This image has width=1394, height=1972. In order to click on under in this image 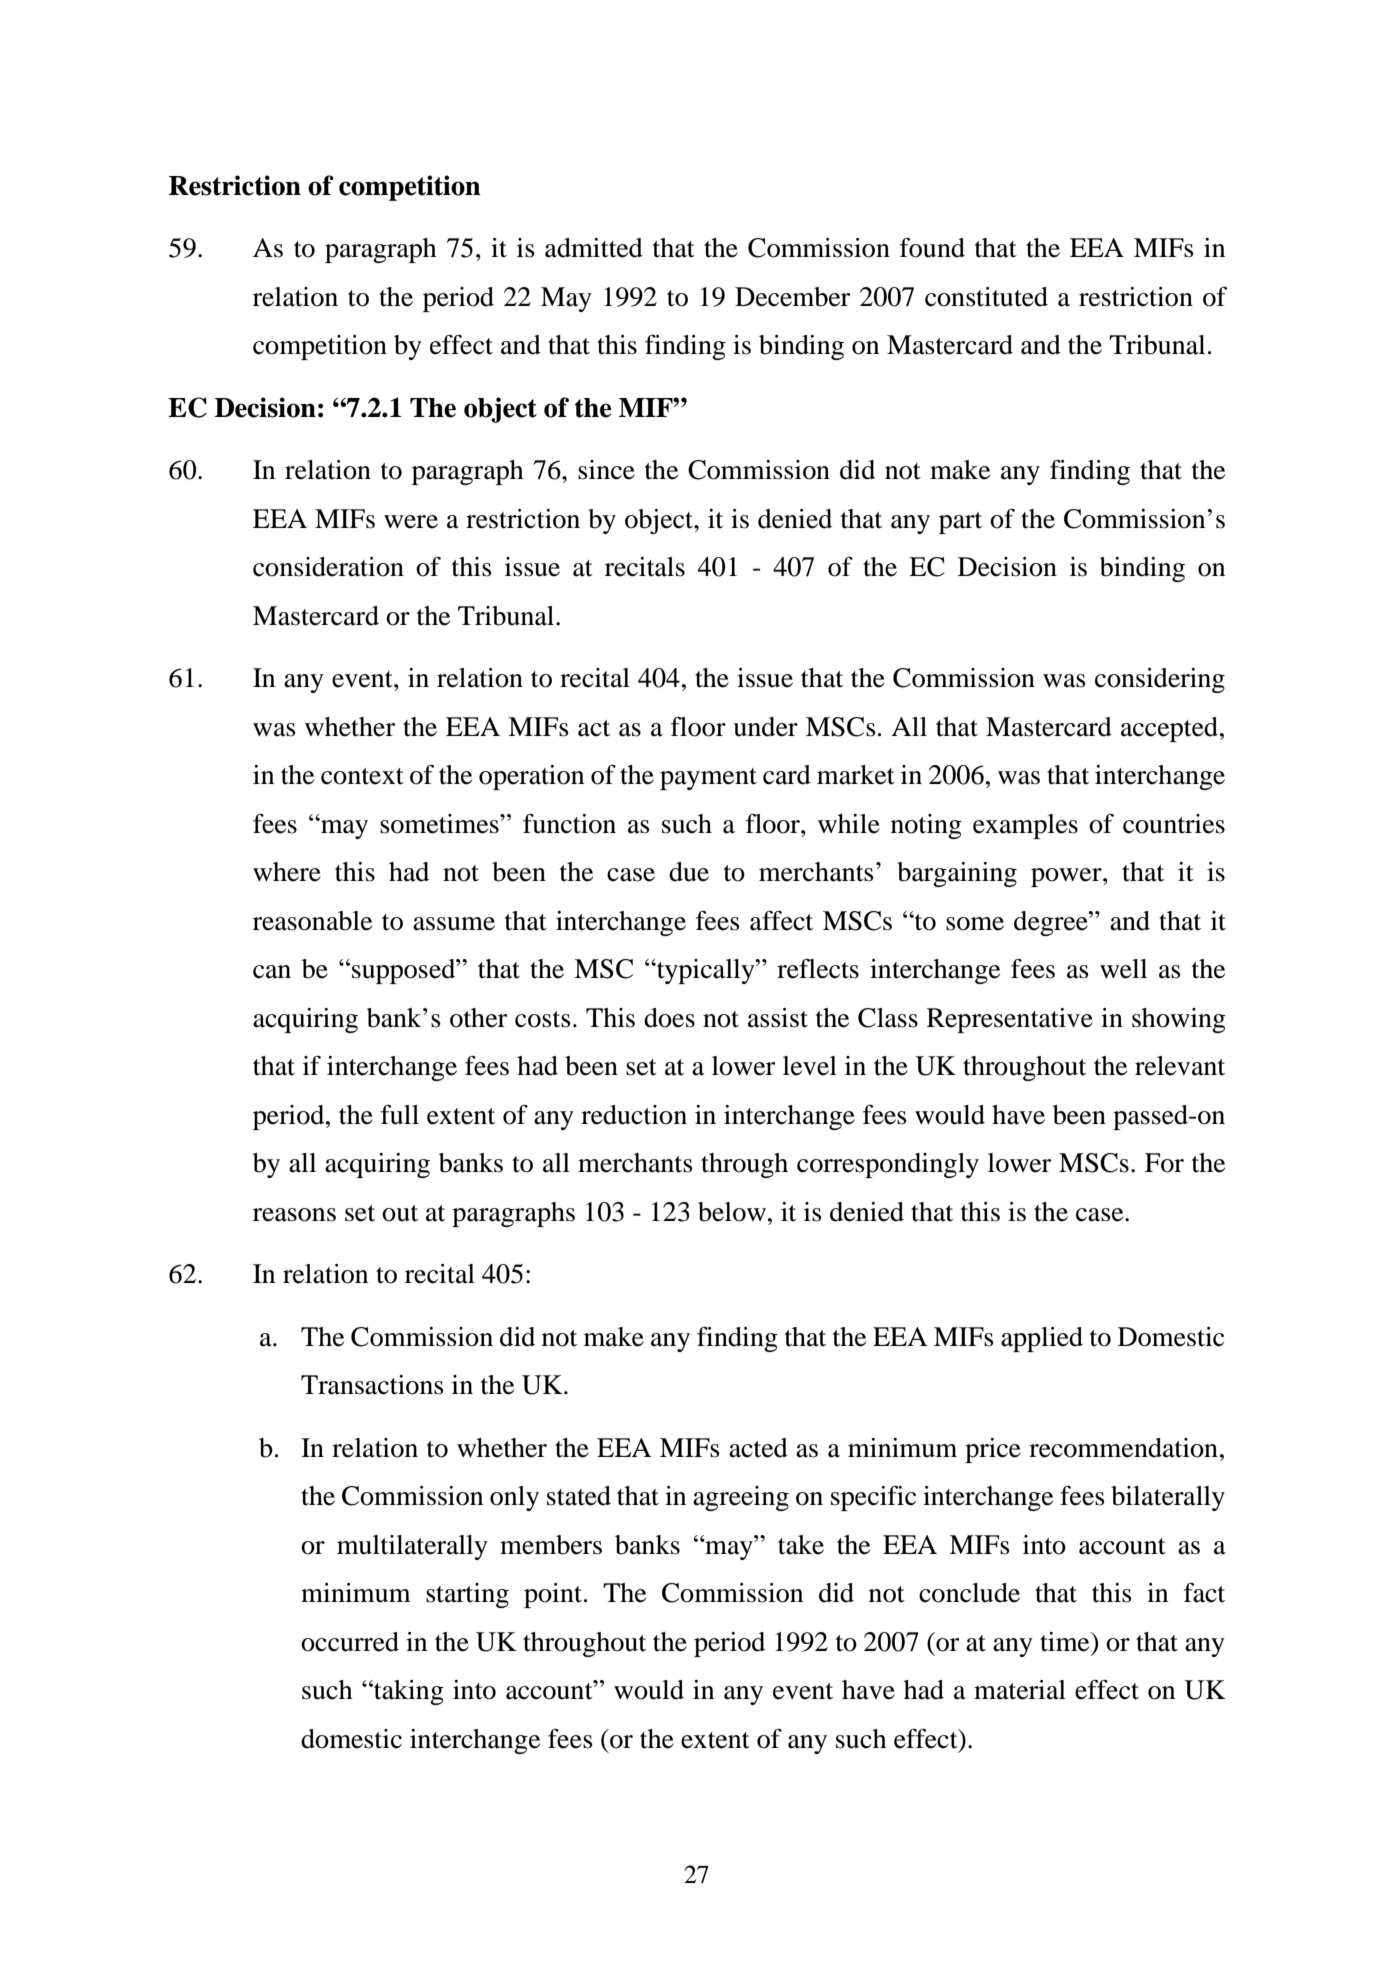, I will do `click(765, 727)`.
